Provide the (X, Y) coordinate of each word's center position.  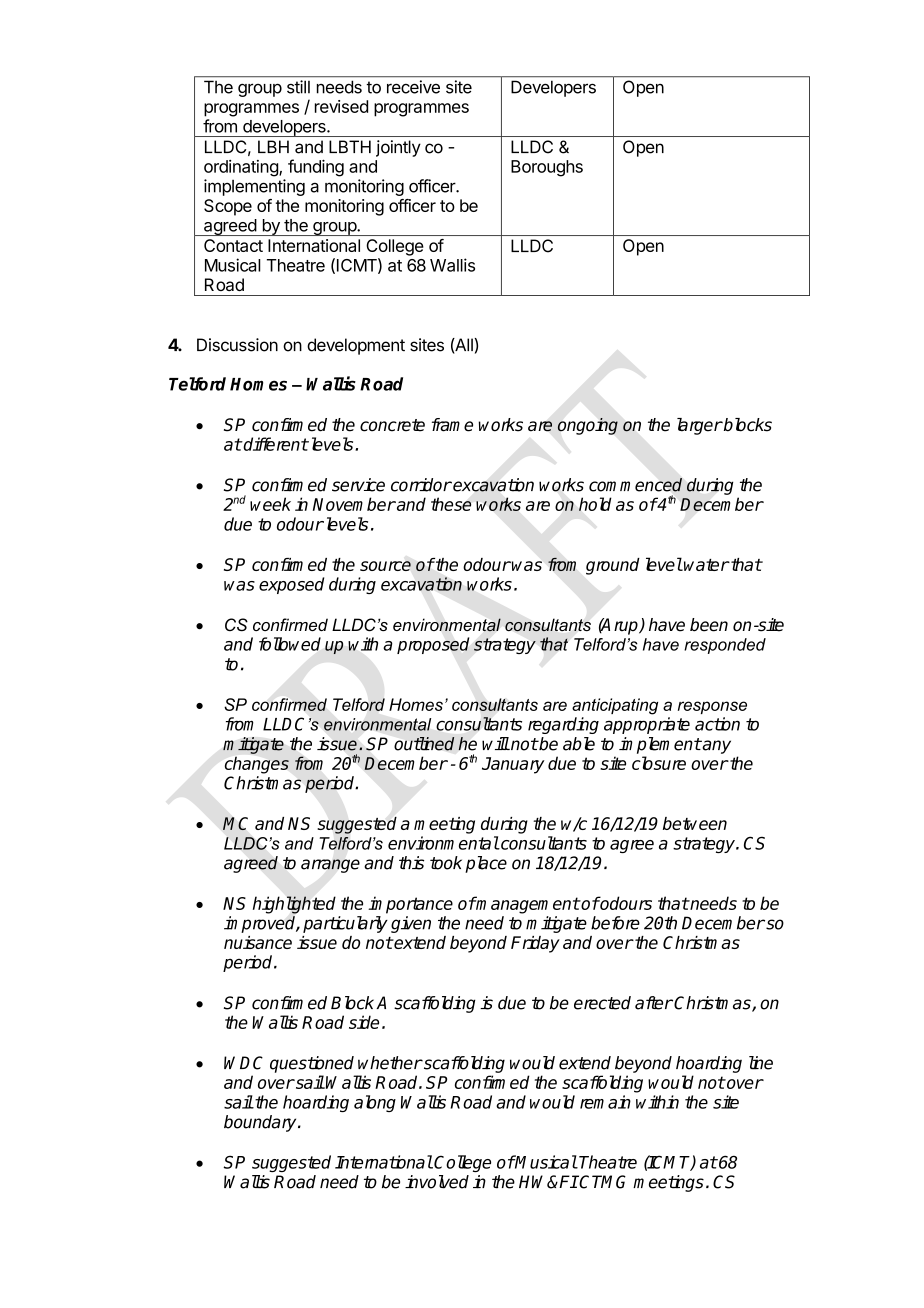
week (270, 504)
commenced (635, 485)
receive (413, 87)
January (513, 765)
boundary (261, 1123)
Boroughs (547, 168)
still (298, 87)
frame (452, 425)
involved (437, 1182)
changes (257, 765)
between (695, 823)
